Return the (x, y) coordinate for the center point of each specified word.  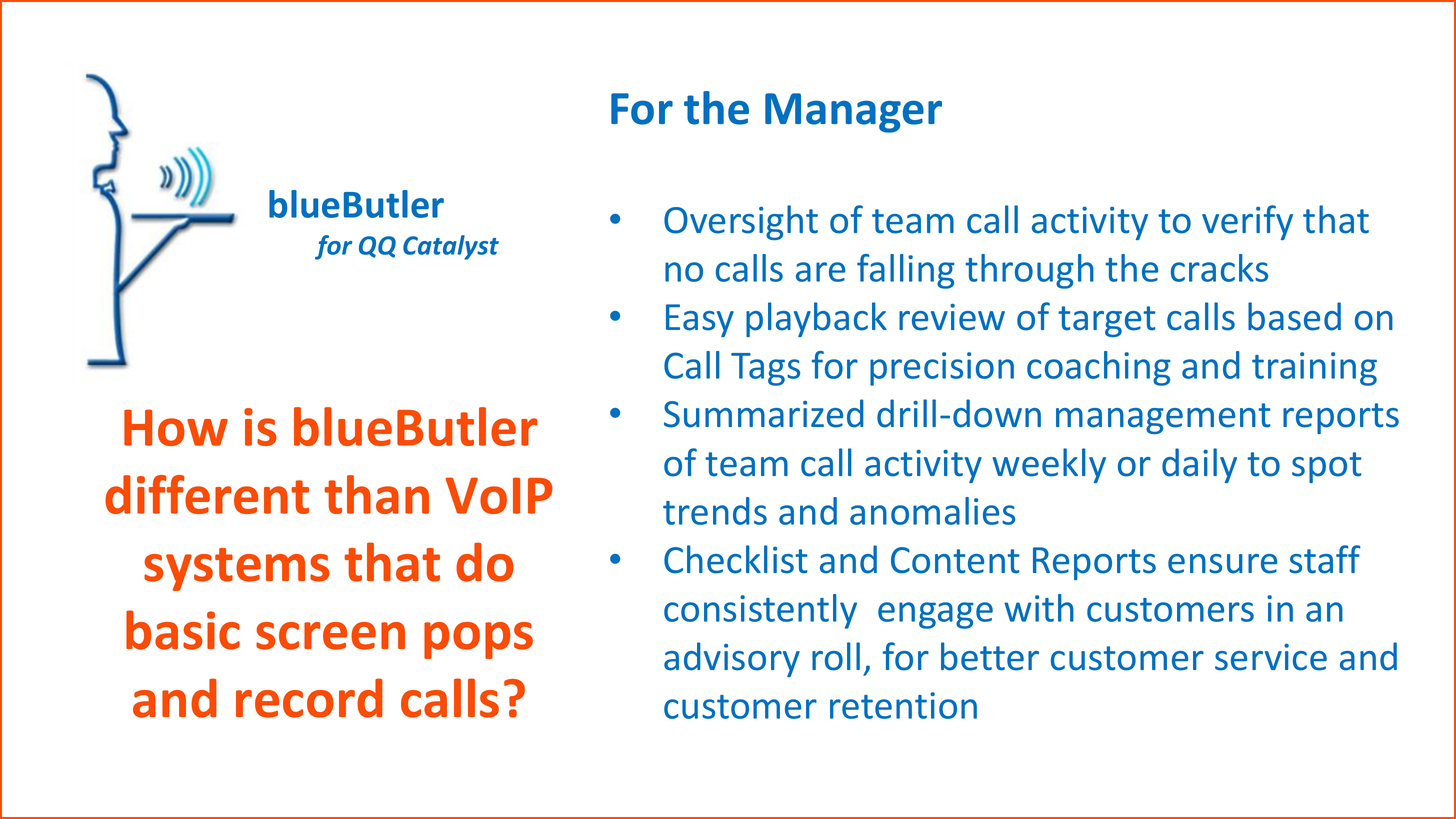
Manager (853, 113)
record (309, 698)
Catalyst (451, 247)
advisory (732, 659)
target (1107, 321)
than (376, 494)
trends (715, 511)
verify (1247, 222)
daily (1199, 465)
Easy (700, 320)
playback (816, 319)
